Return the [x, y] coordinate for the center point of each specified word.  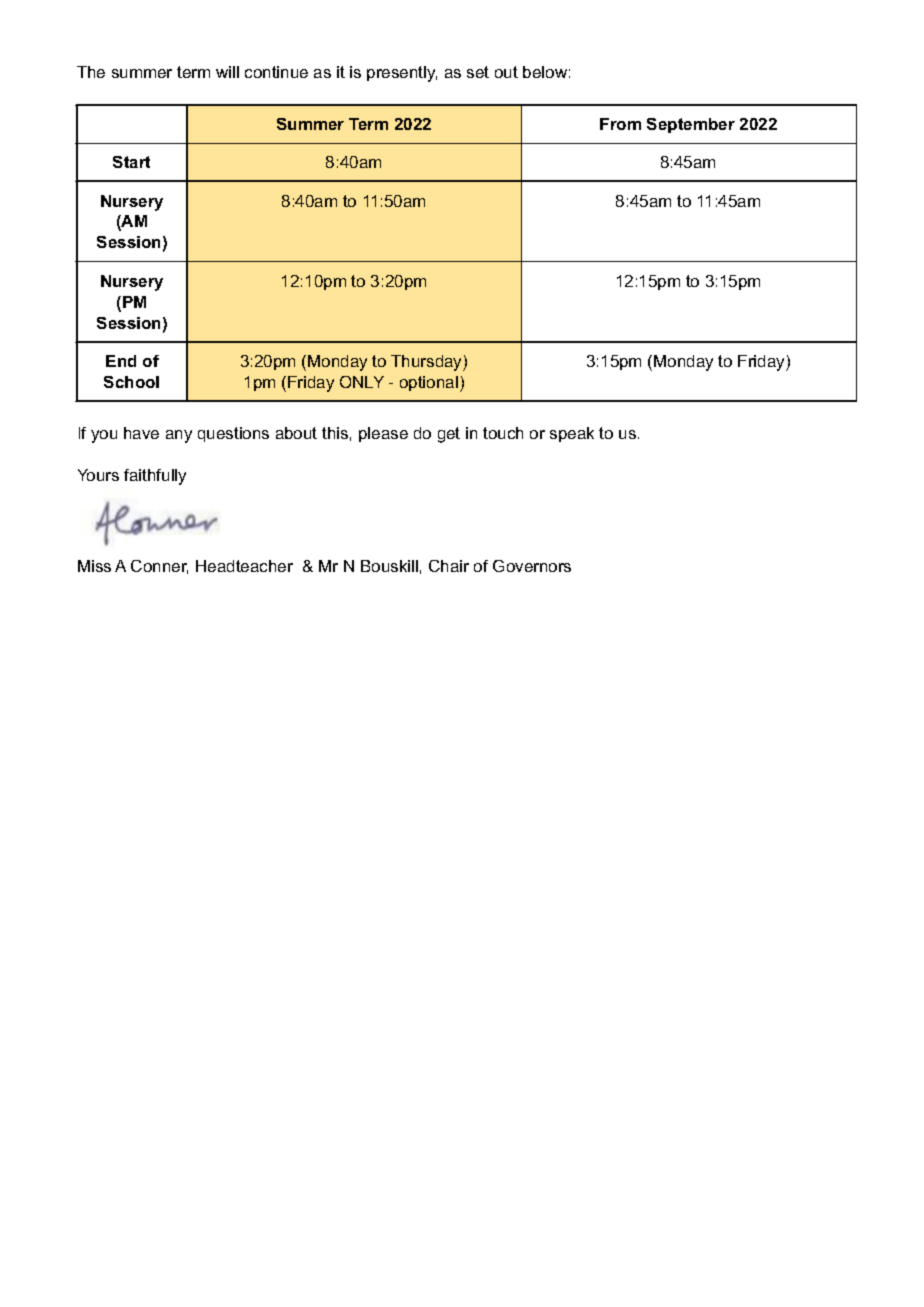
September [691, 125]
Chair [449, 566]
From [620, 124]
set [478, 72]
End [121, 361]
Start [131, 162]
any [179, 436]
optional [429, 383]
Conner [159, 567]
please [383, 434]
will [227, 72]
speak [572, 434]
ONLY [362, 382]
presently [402, 74]
